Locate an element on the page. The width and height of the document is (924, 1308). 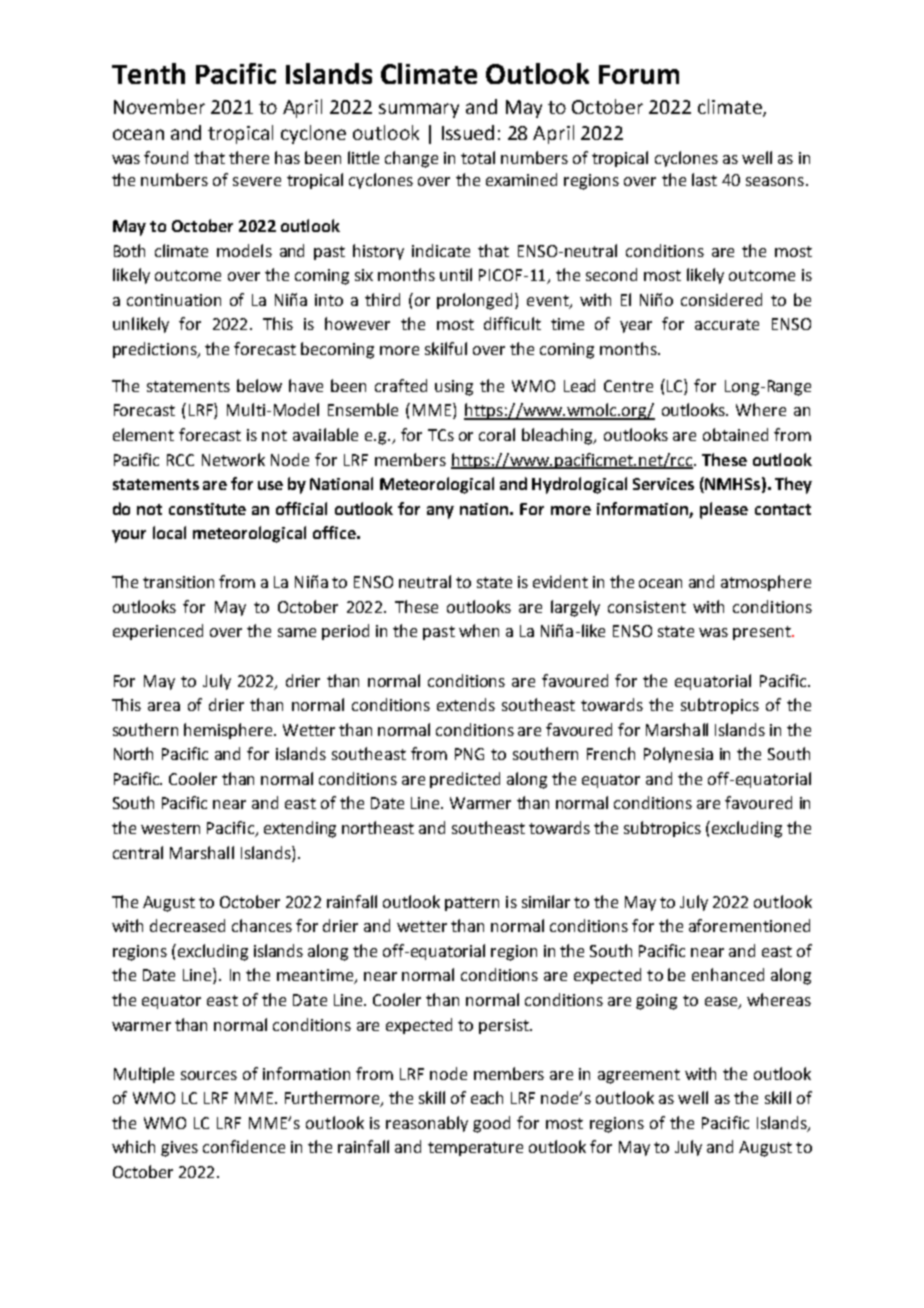
hemisphere is located at coordinates (230, 731).
